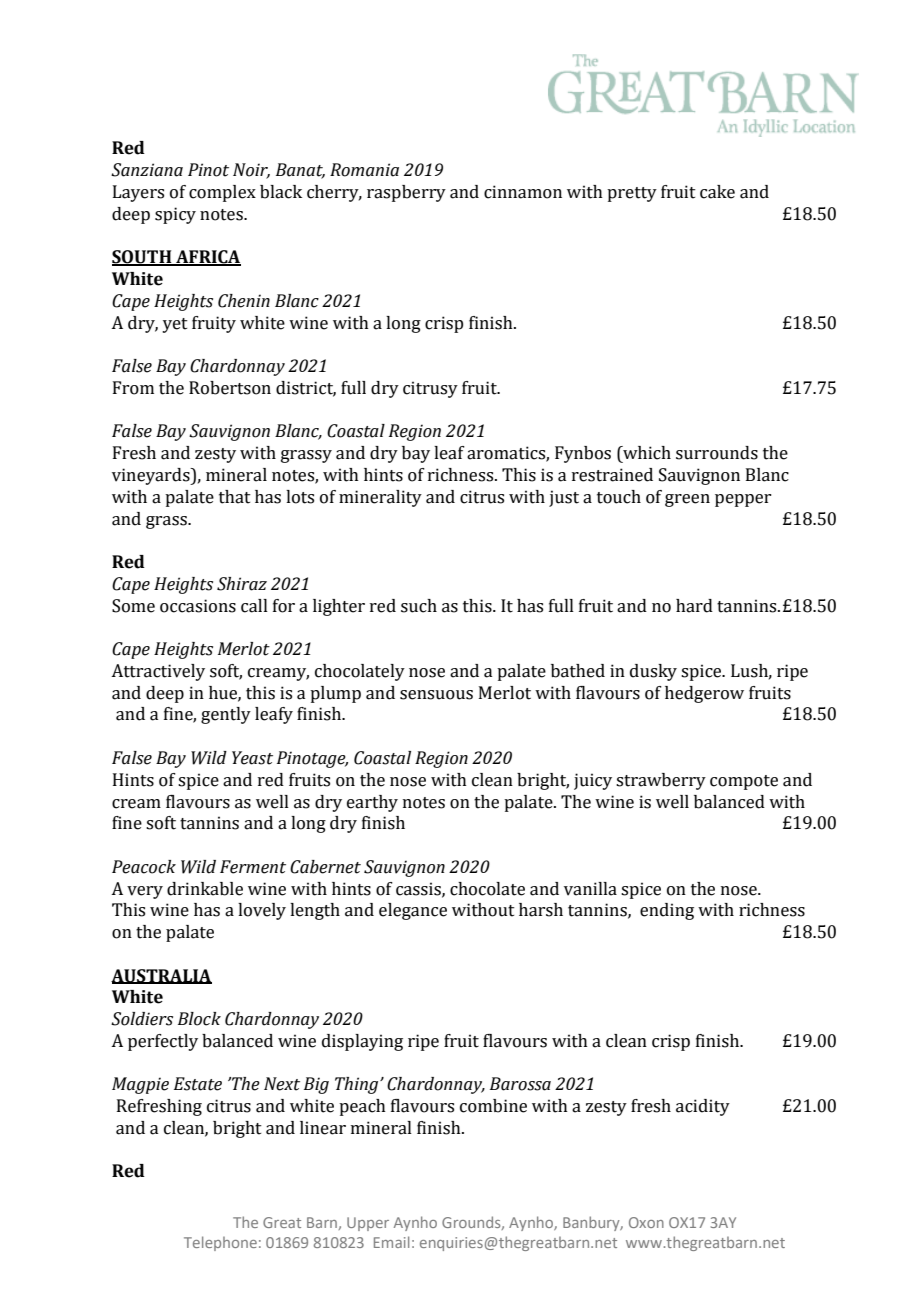  What do you see at coordinates (222, 193) in the image?
I see `complex` at bounding box center [222, 193].
